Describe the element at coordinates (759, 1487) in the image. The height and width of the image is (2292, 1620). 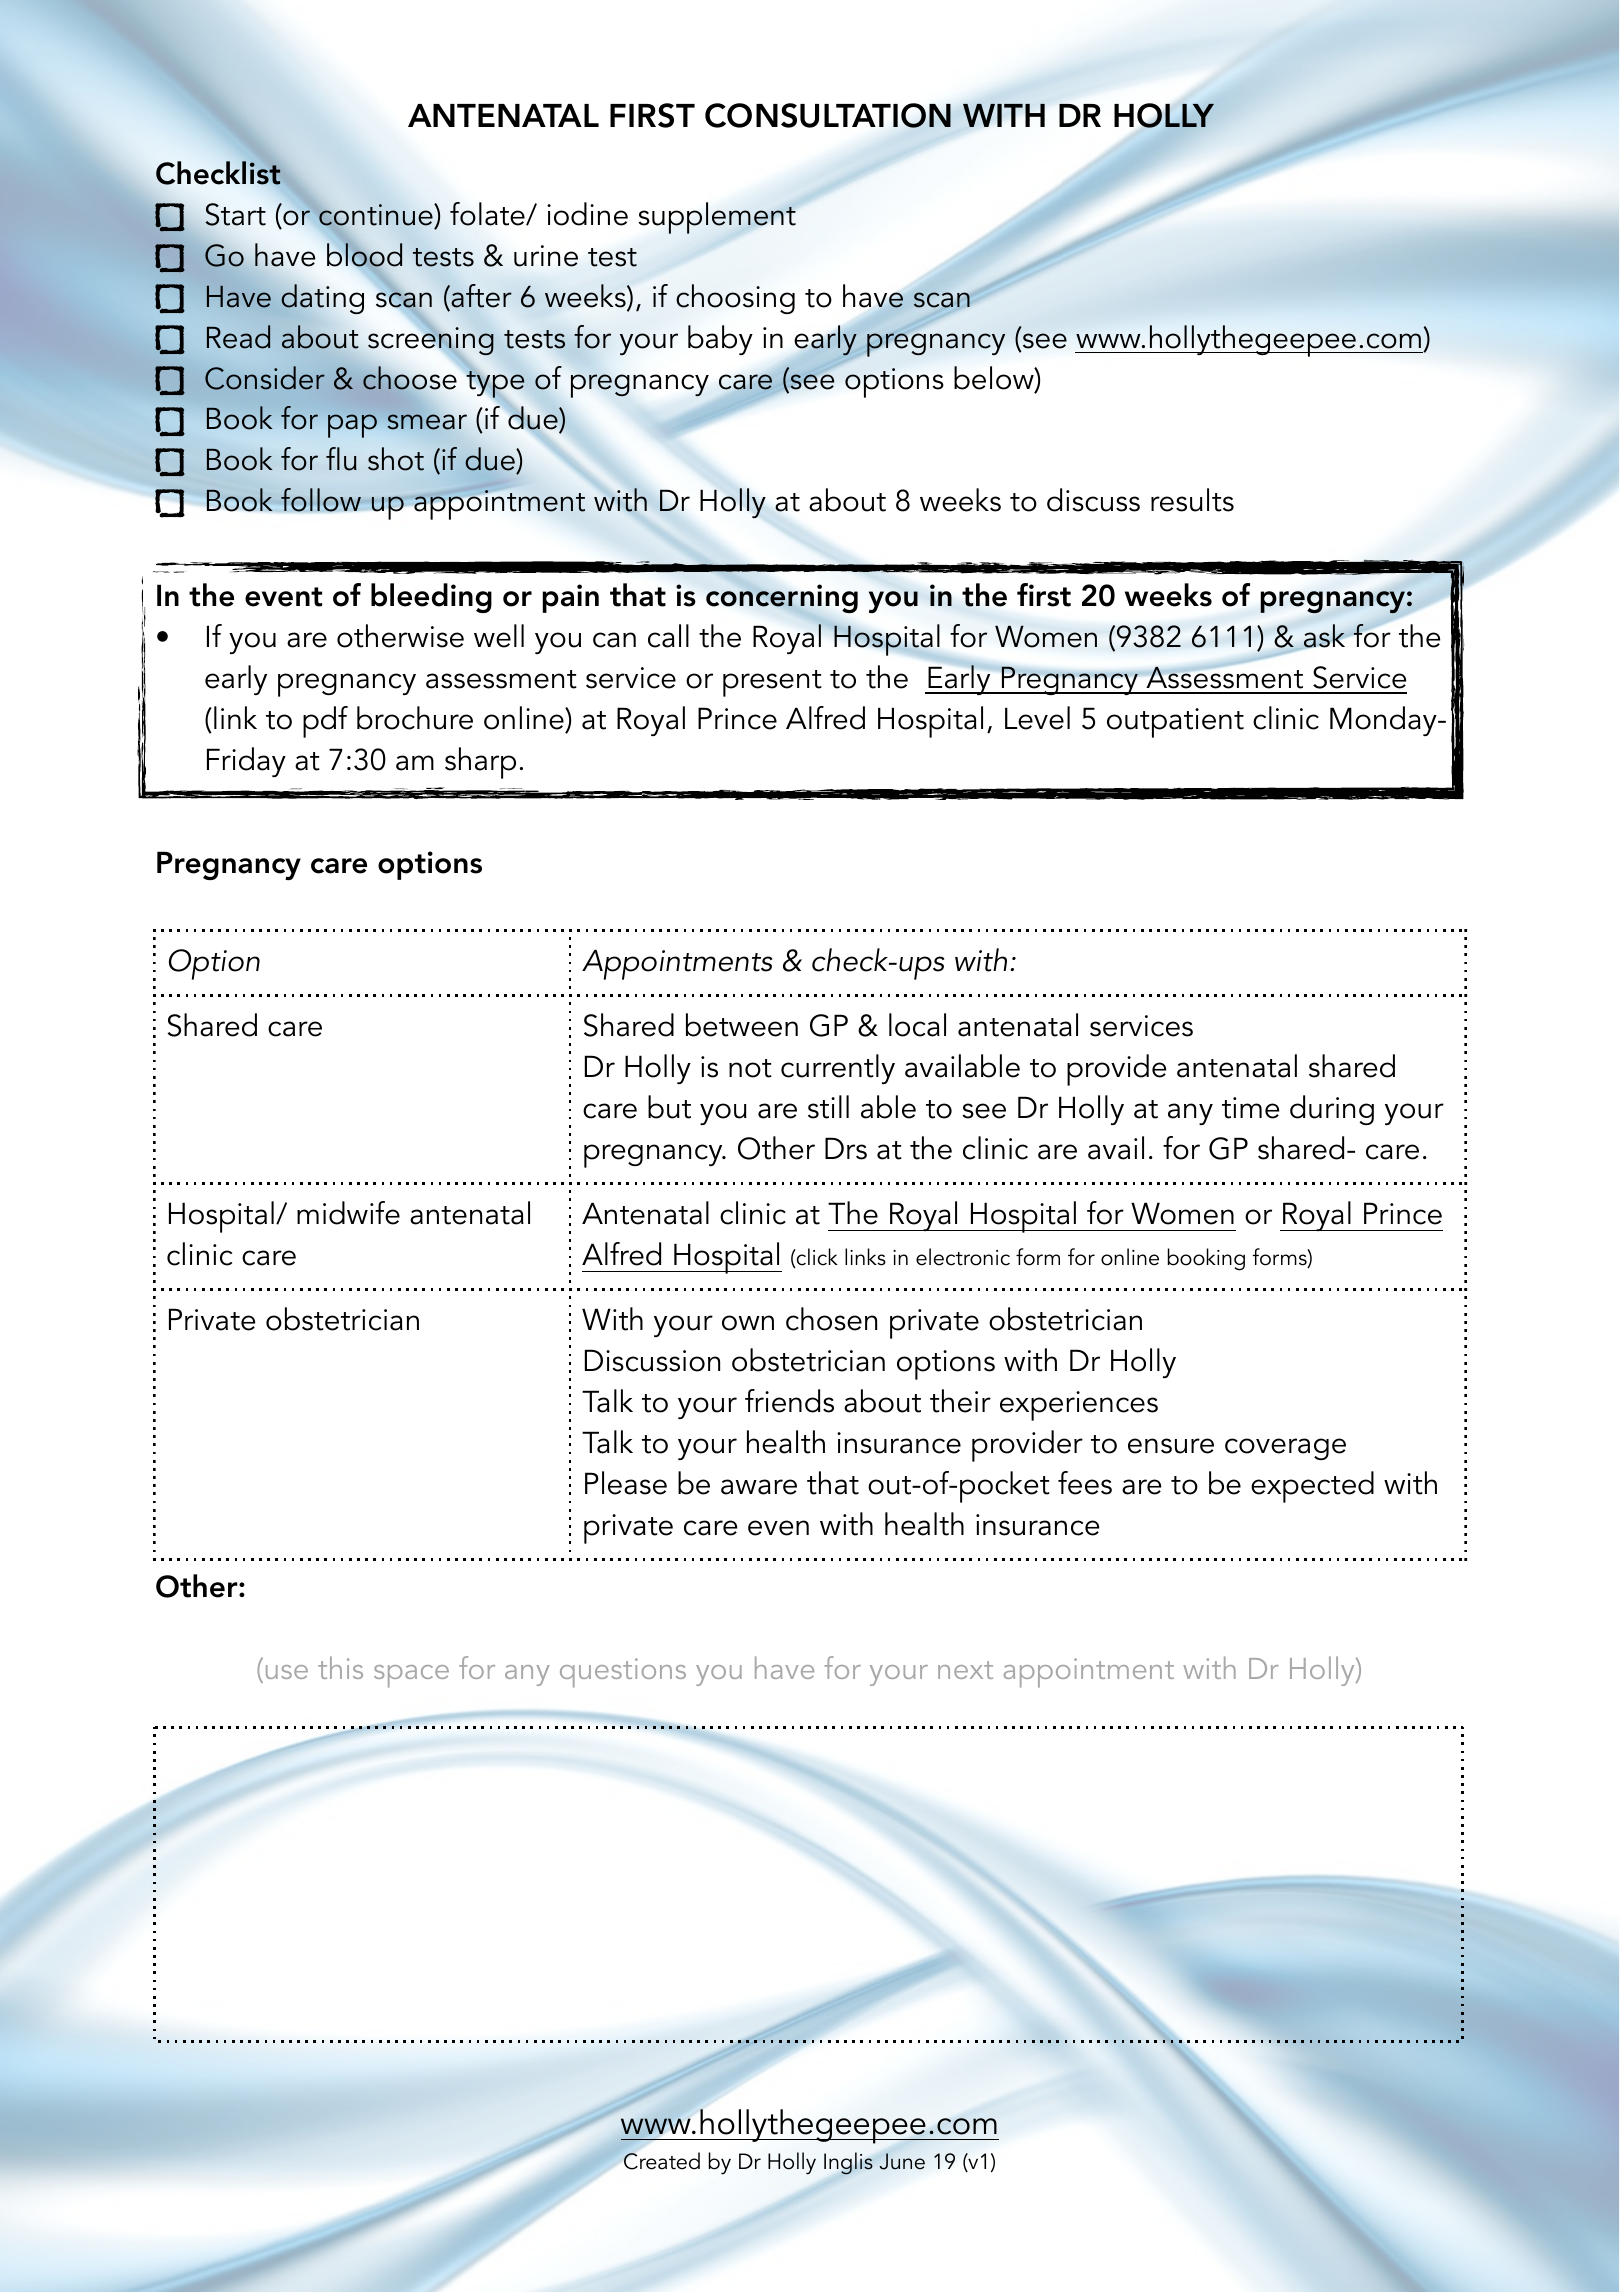
I see `aware` at that location.
